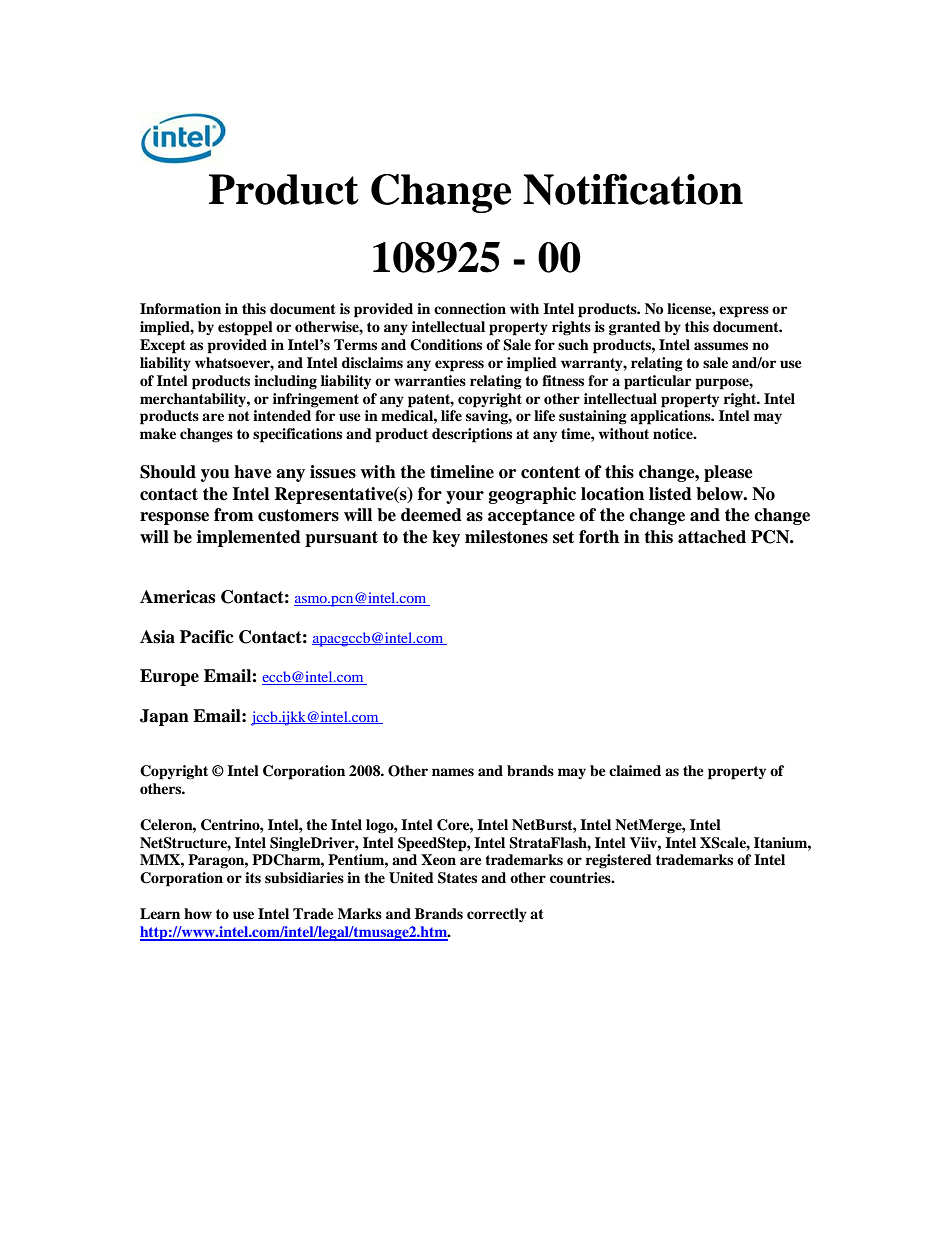  Describe the element at coordinates (249, 538) in the page. I see `implemented` at that location.
